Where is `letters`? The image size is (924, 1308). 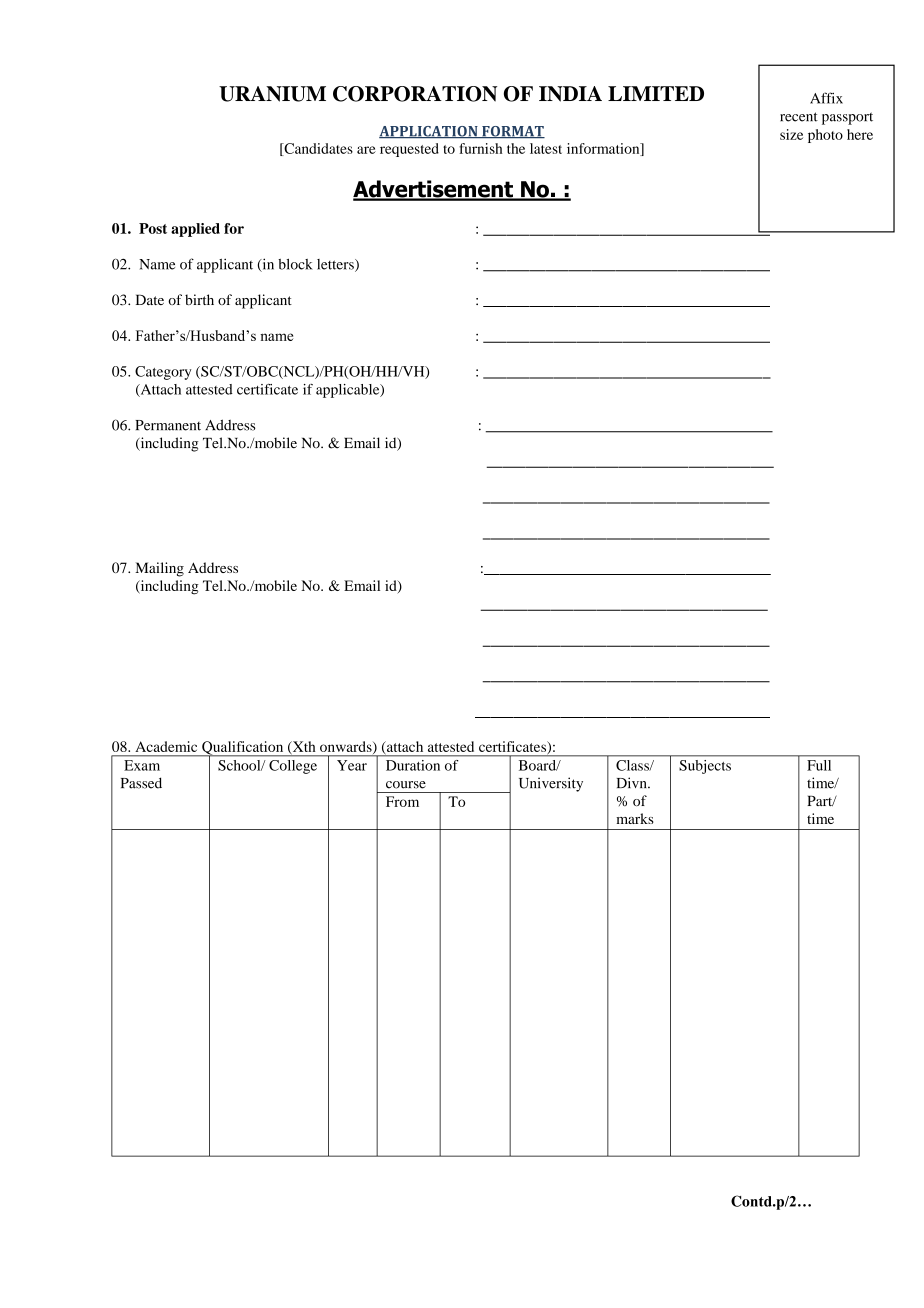 letters is located at coordinates (336, 265).
